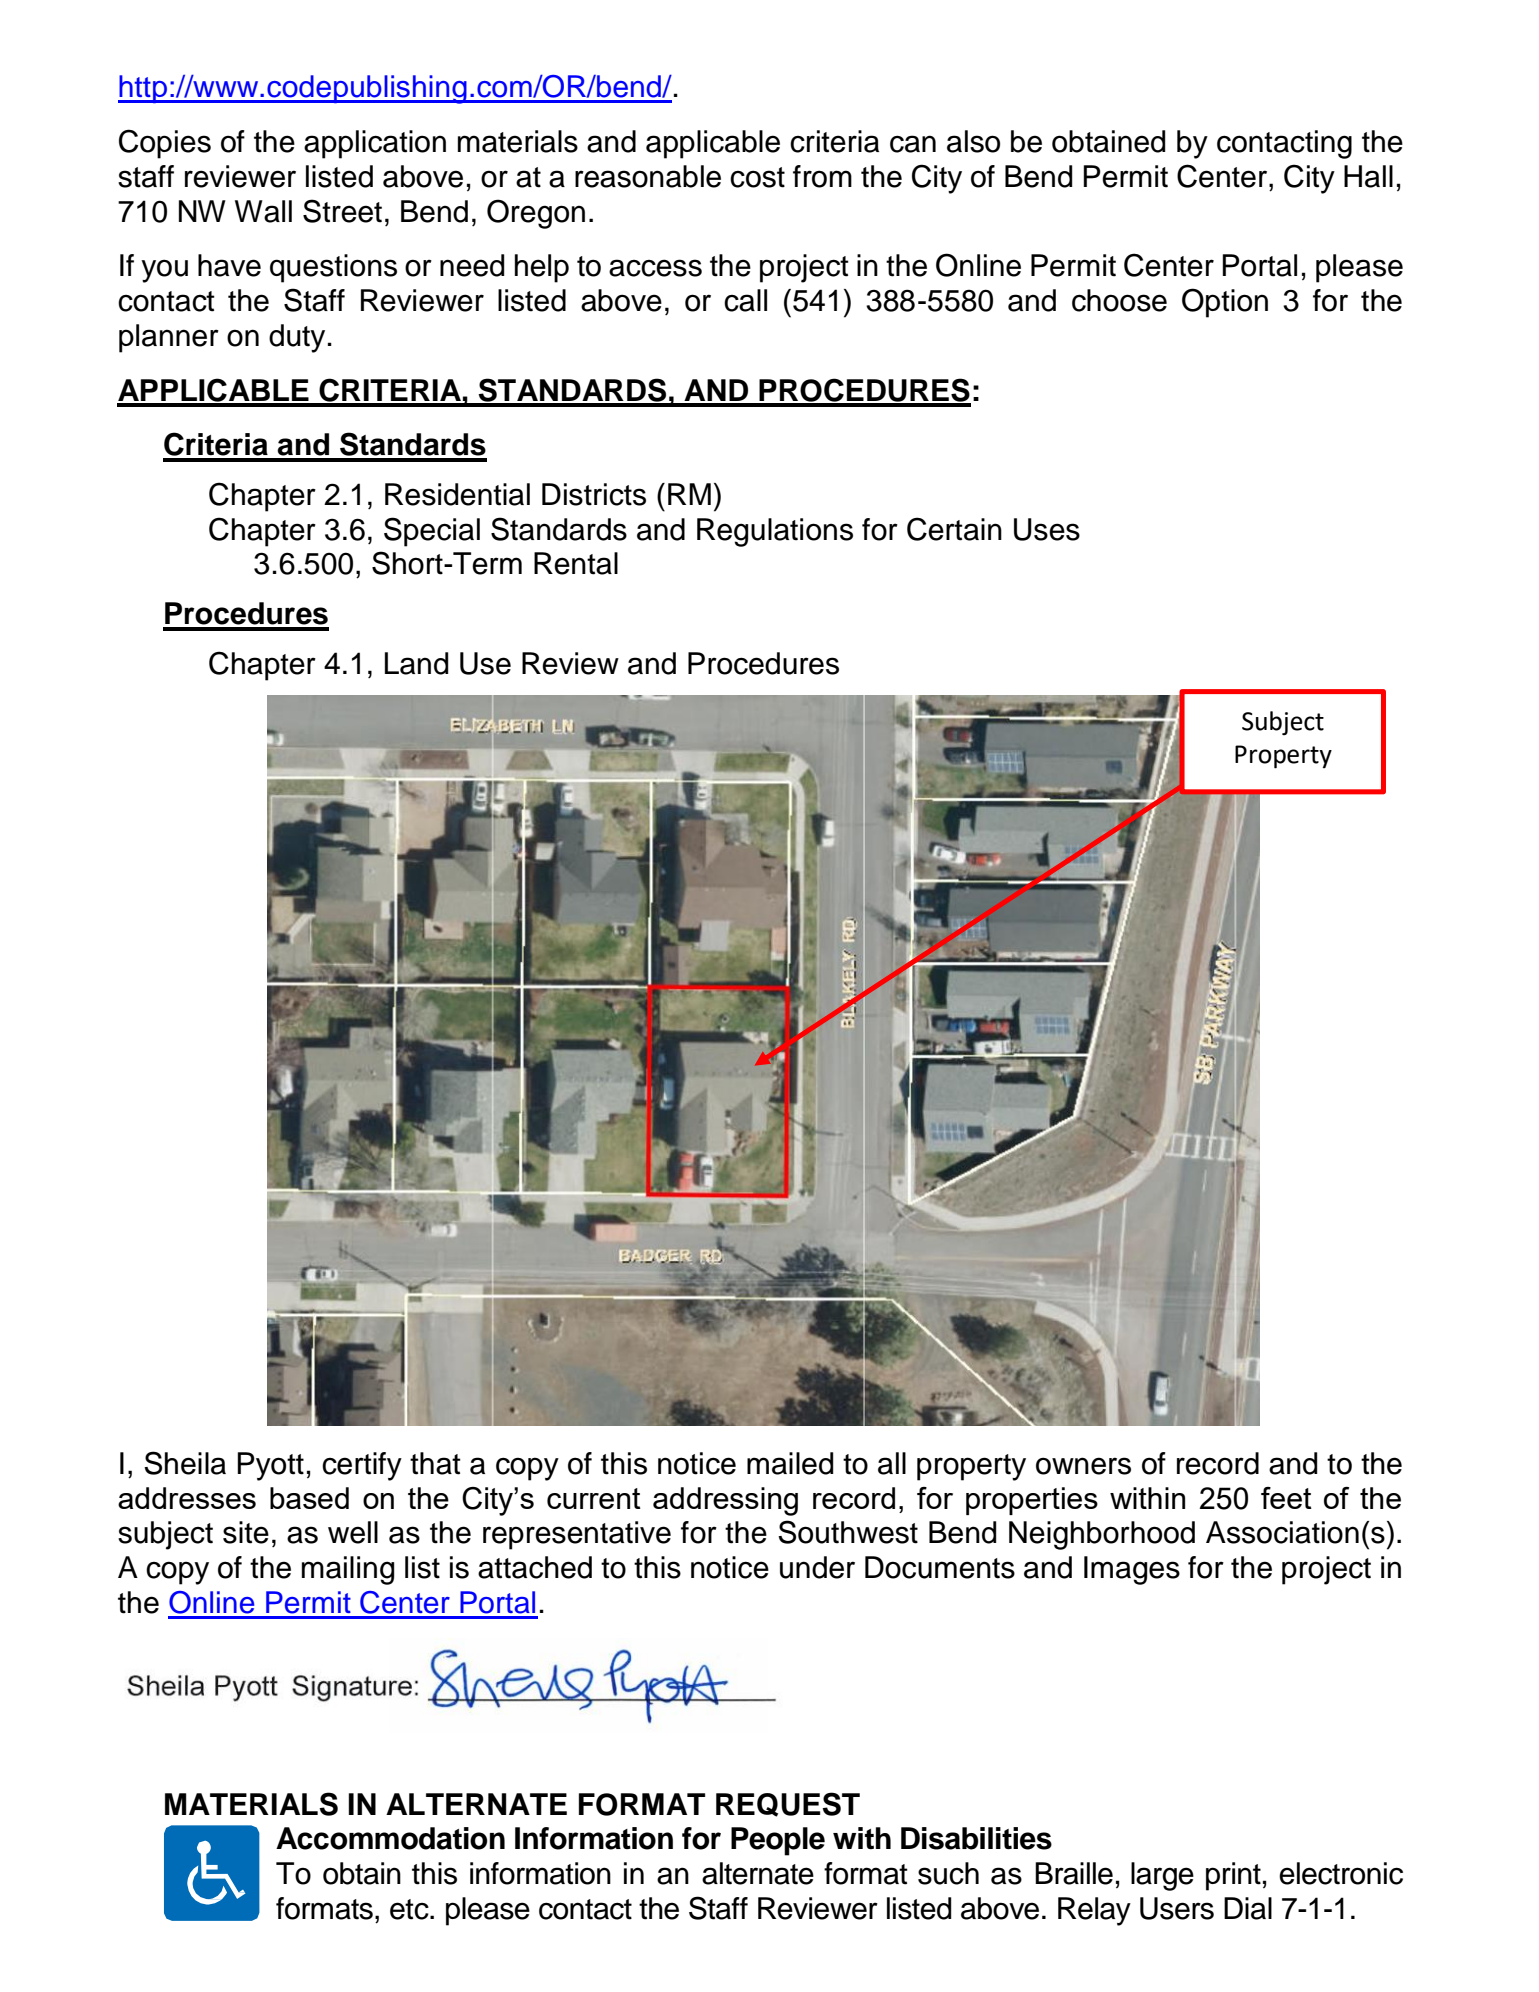 The height and width of the image is (1992, 1539). I want to click on owners, so click(1083, 1466).
